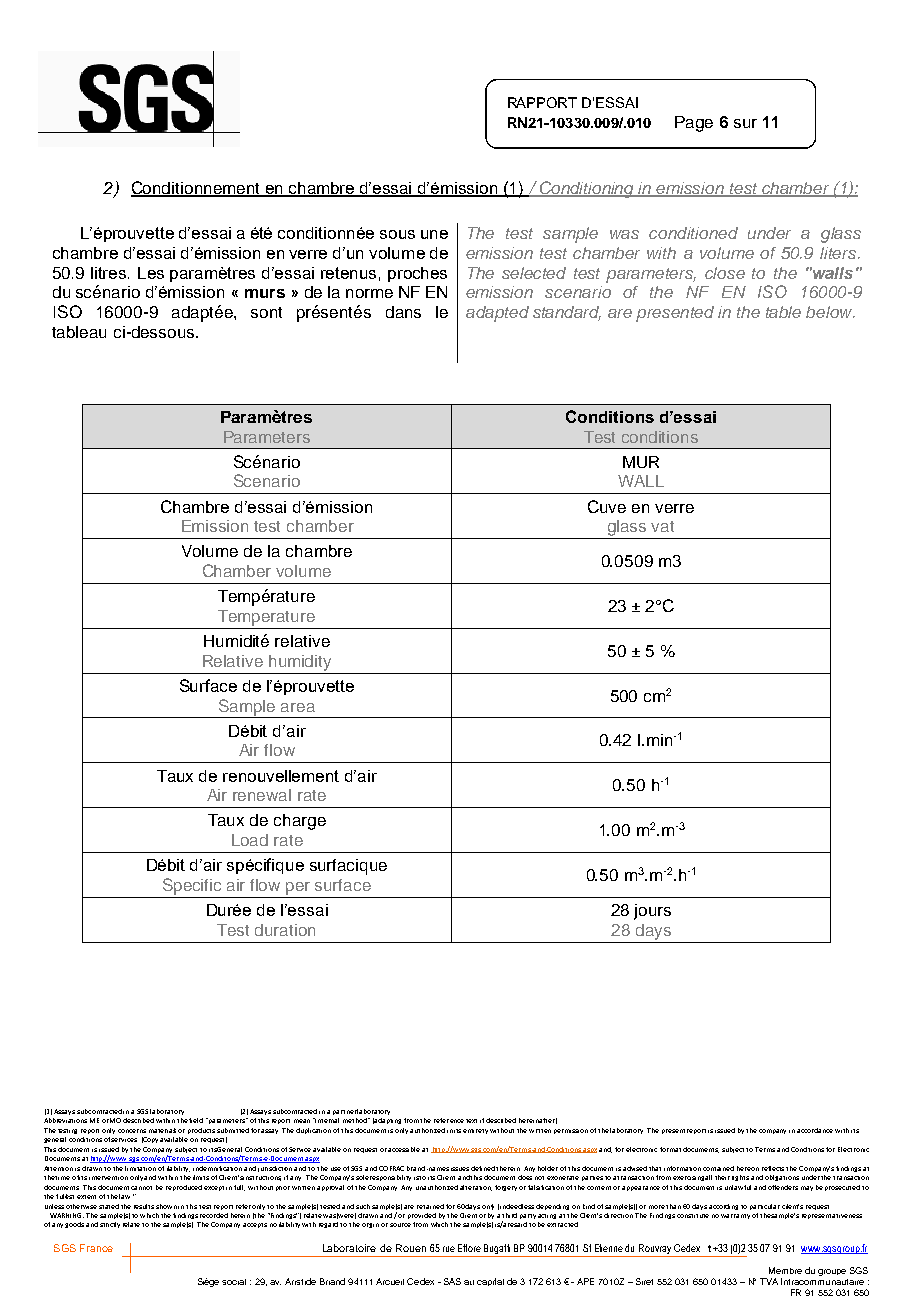 The width and height of the image is (924, 1308). I want to click on vat, so click(662, 526).
